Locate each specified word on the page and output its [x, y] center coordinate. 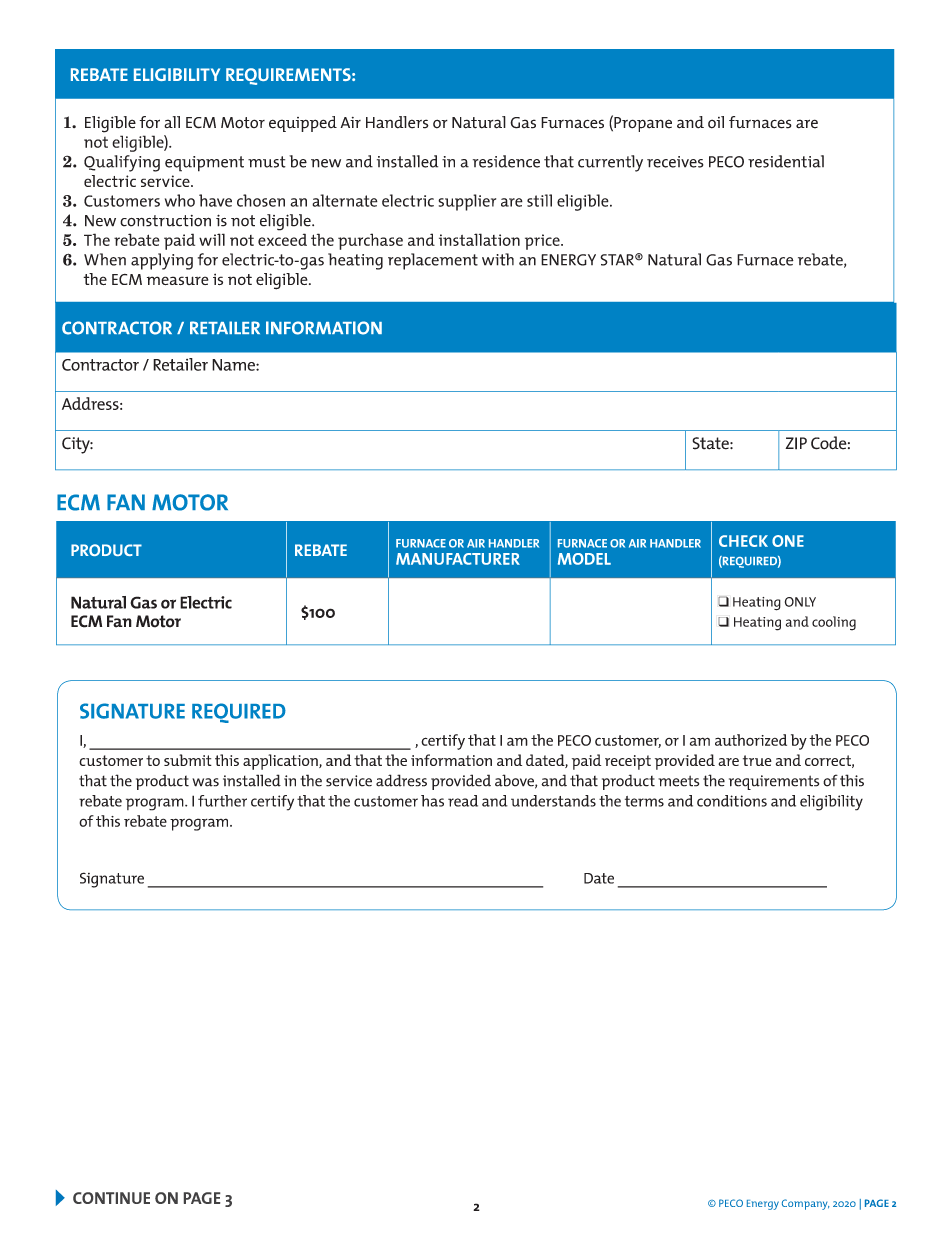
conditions [732, 801]
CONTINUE [111, 1198]
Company [805, 1204]
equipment [204, 164]
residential [786, 161]
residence [506, 161]
